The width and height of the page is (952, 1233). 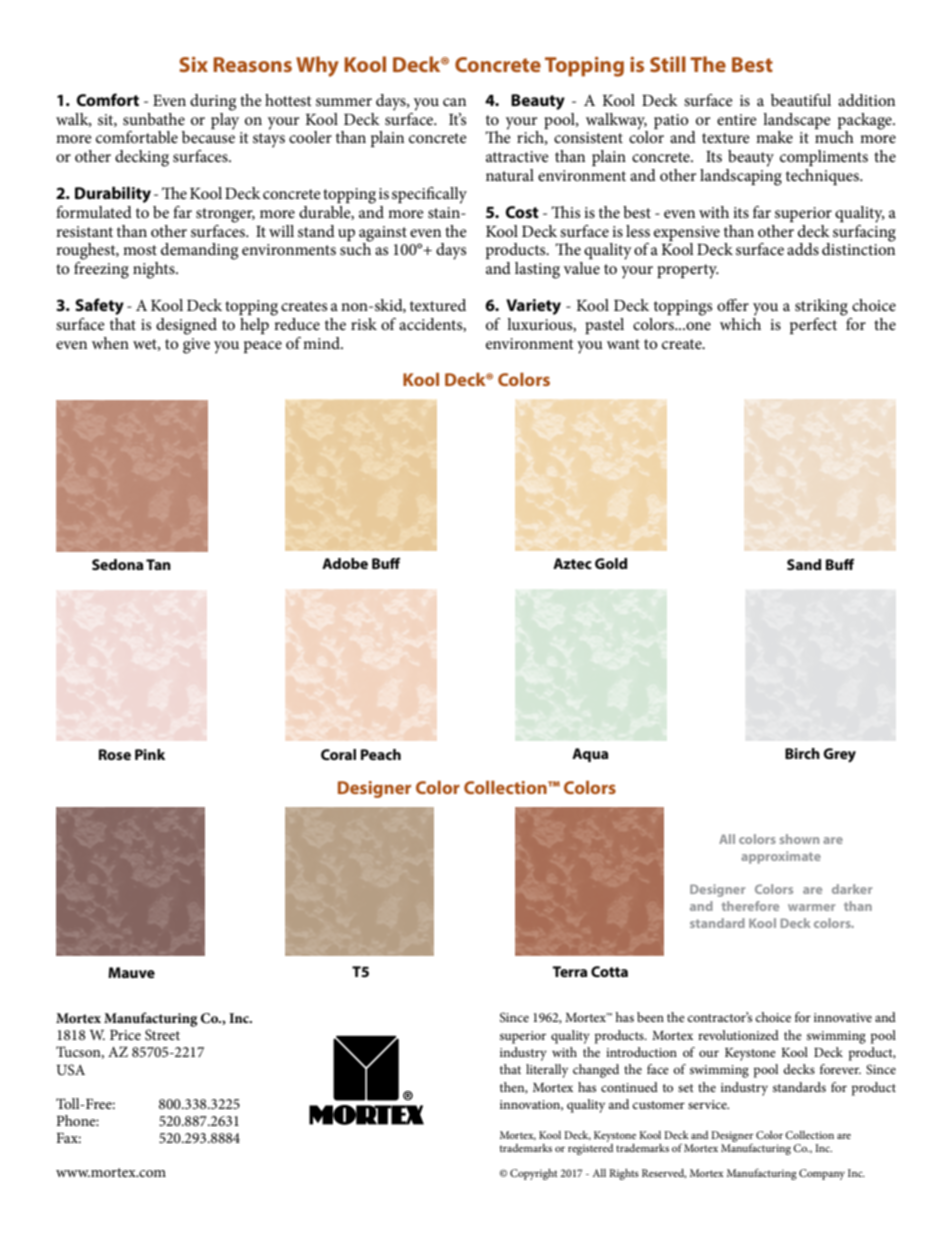 I want to click on beautiful, so click(x=801, y=100).
